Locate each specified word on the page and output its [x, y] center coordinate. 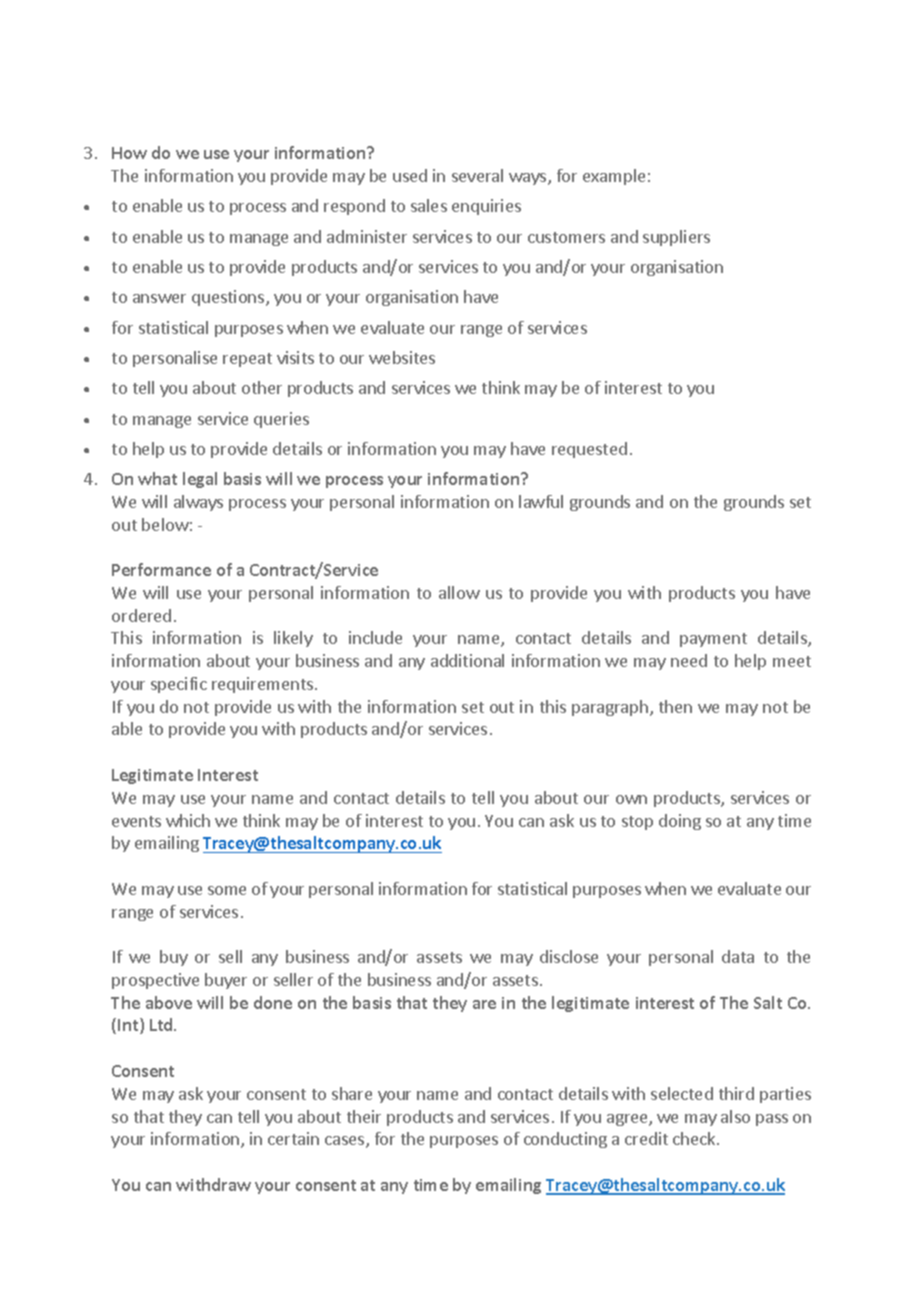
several [477, 175]
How [129, 153]
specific [179, 685]
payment [713, 640]
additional [467, 660]
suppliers [676, 238]
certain [293, 1138]
